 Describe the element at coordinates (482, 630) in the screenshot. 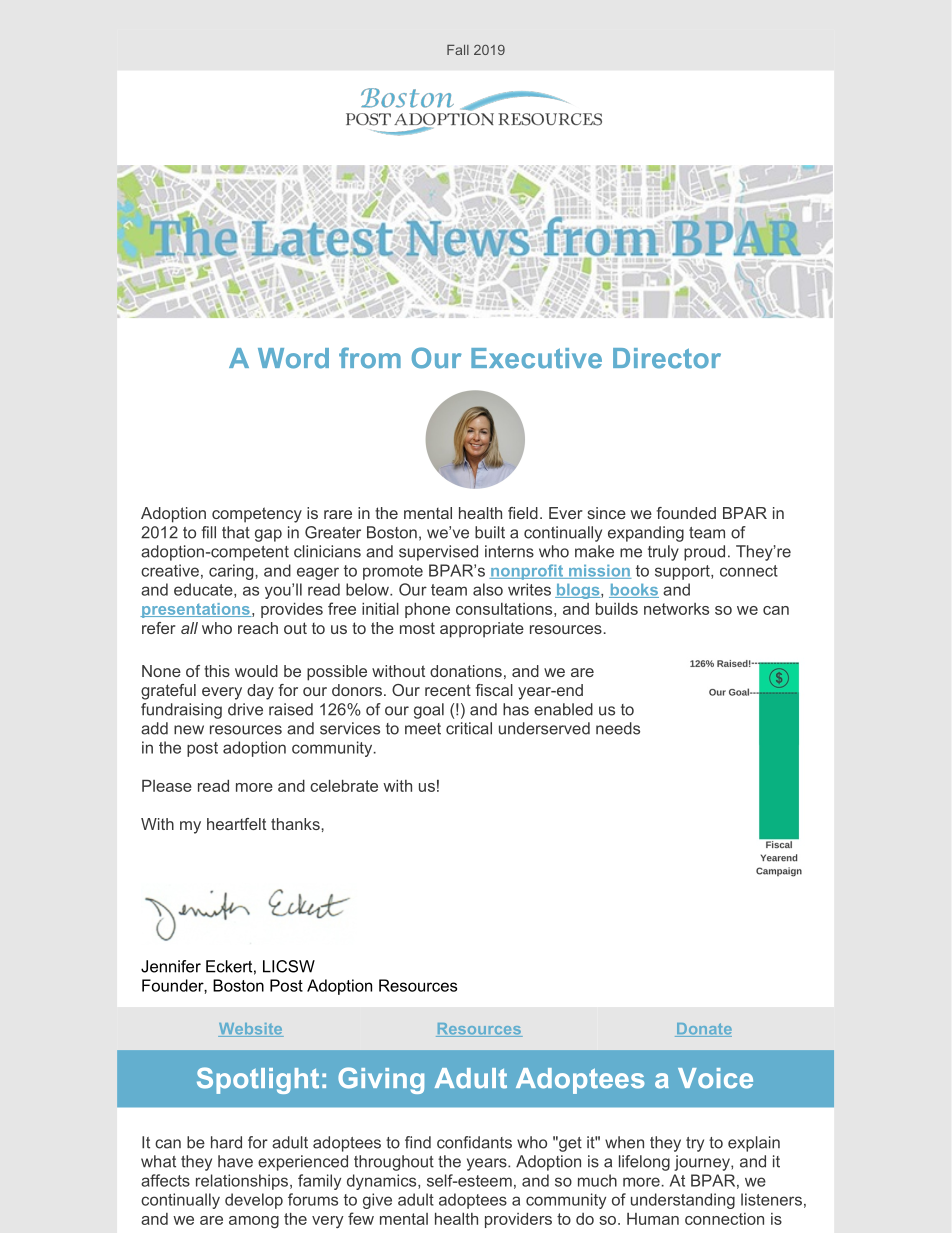

I see `appropriate` at that location.
